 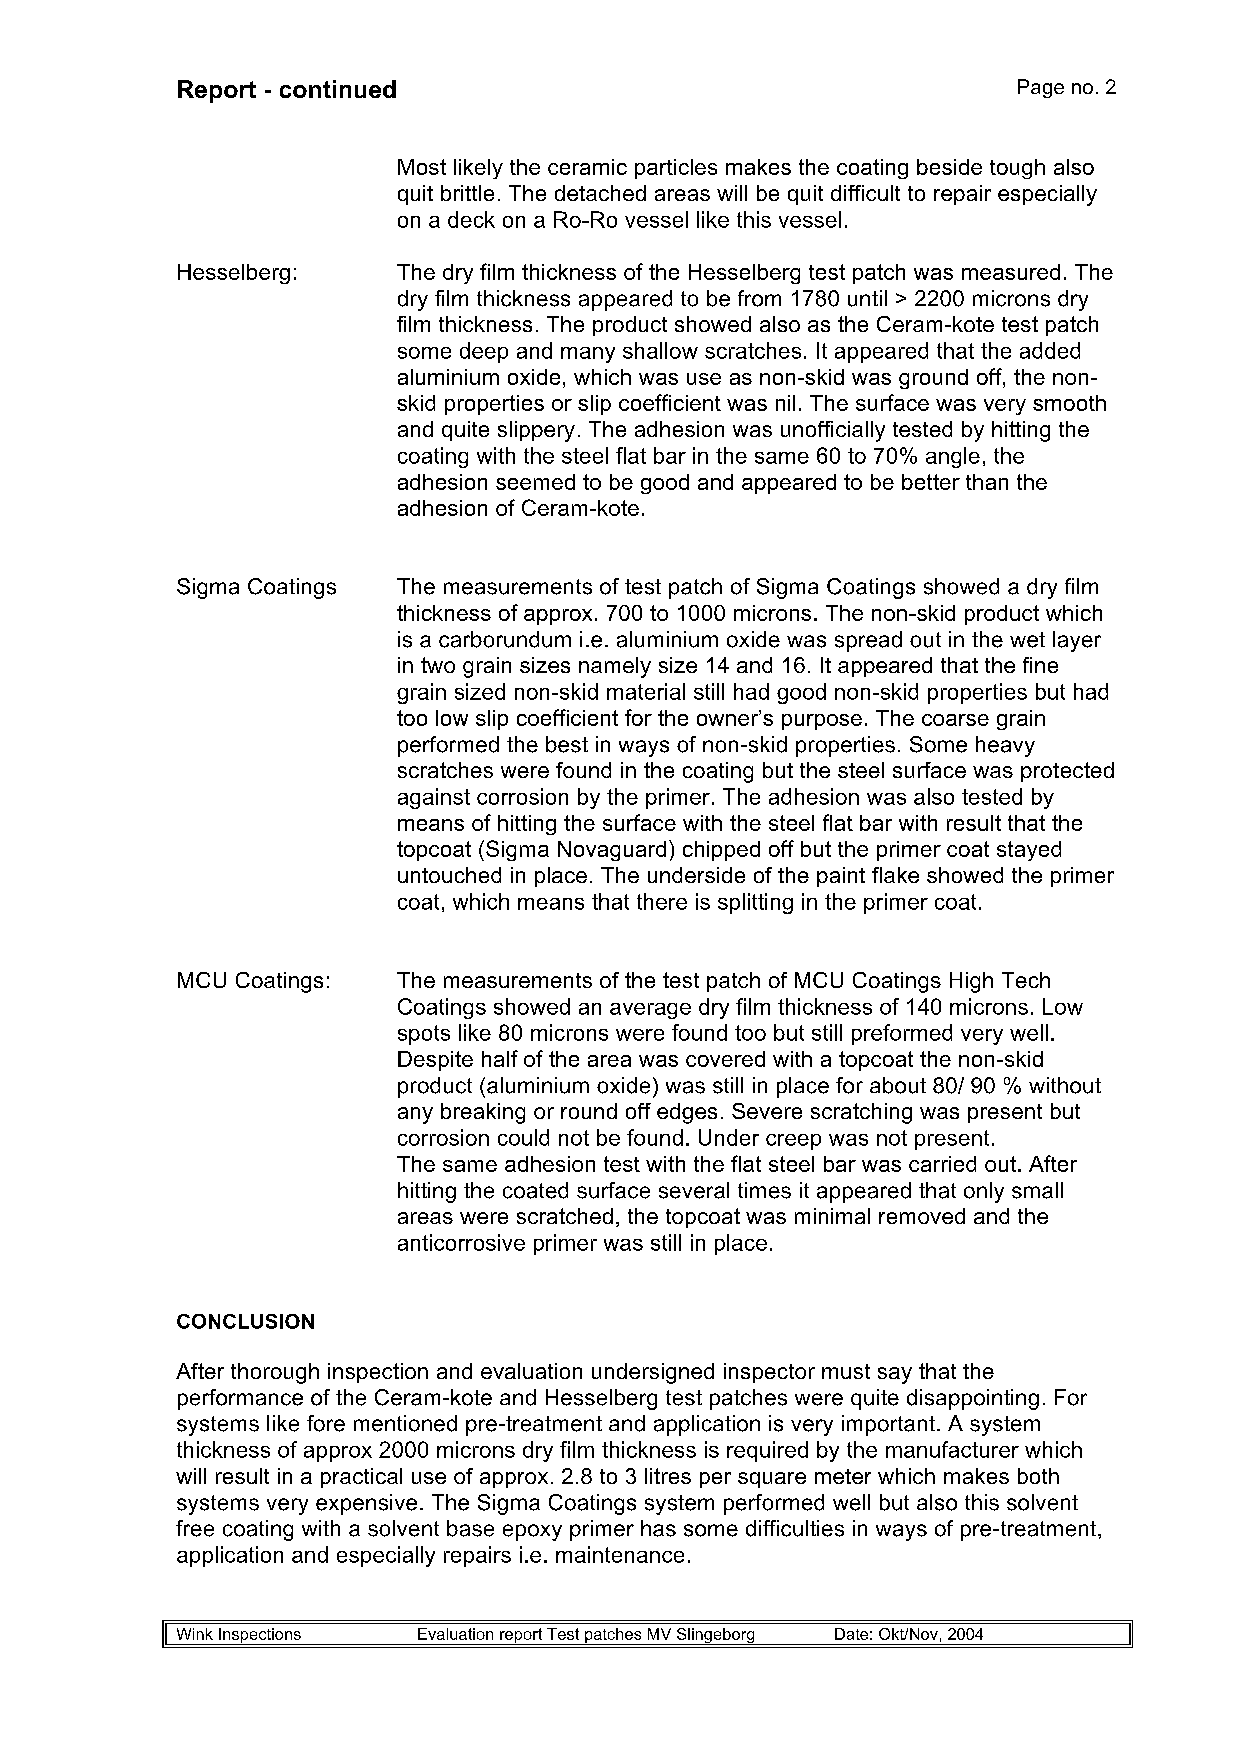 I want to click on both, so click(x=1038, y=1476).
